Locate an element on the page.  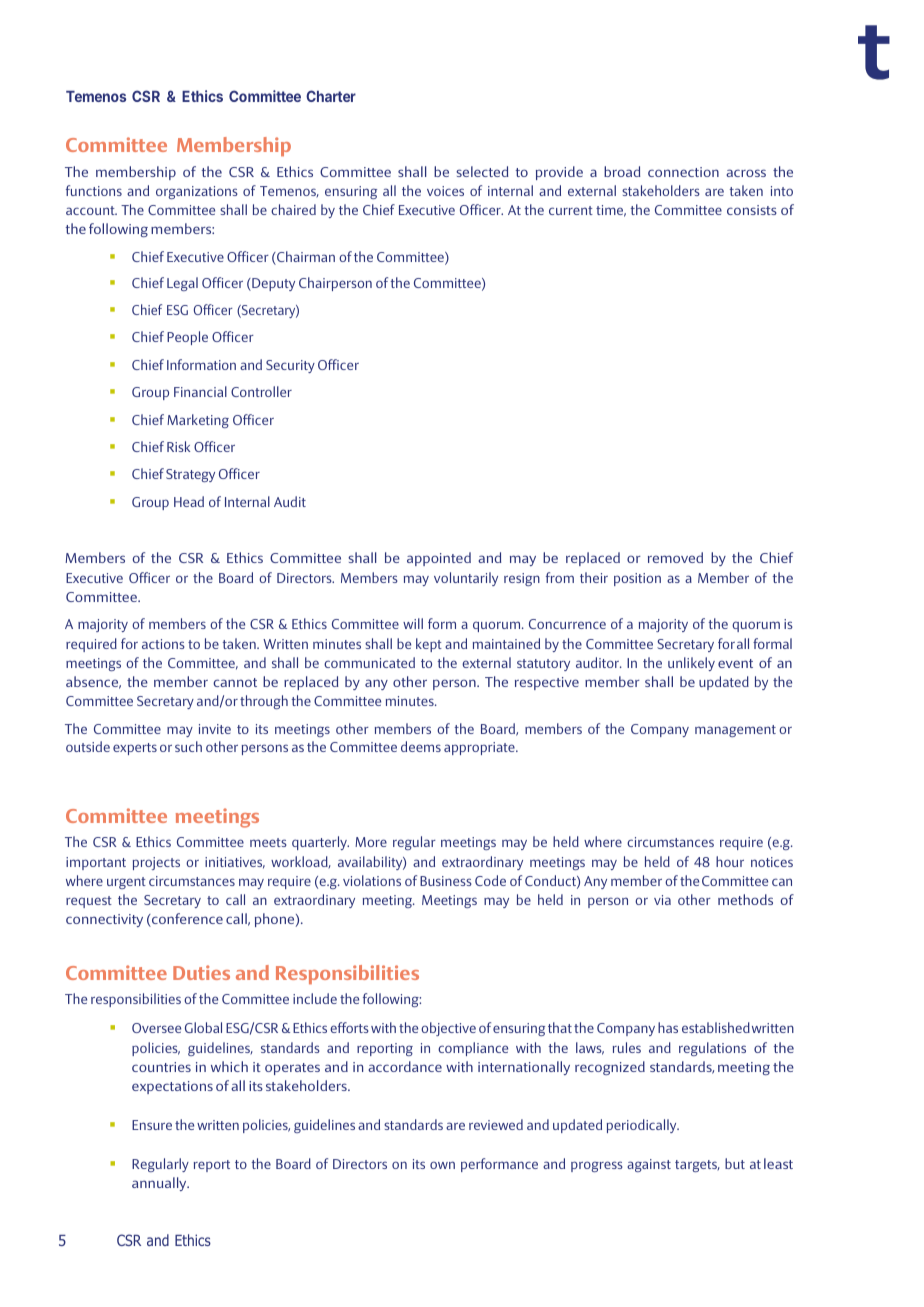
organizations is located at coordinates (197, 192).
